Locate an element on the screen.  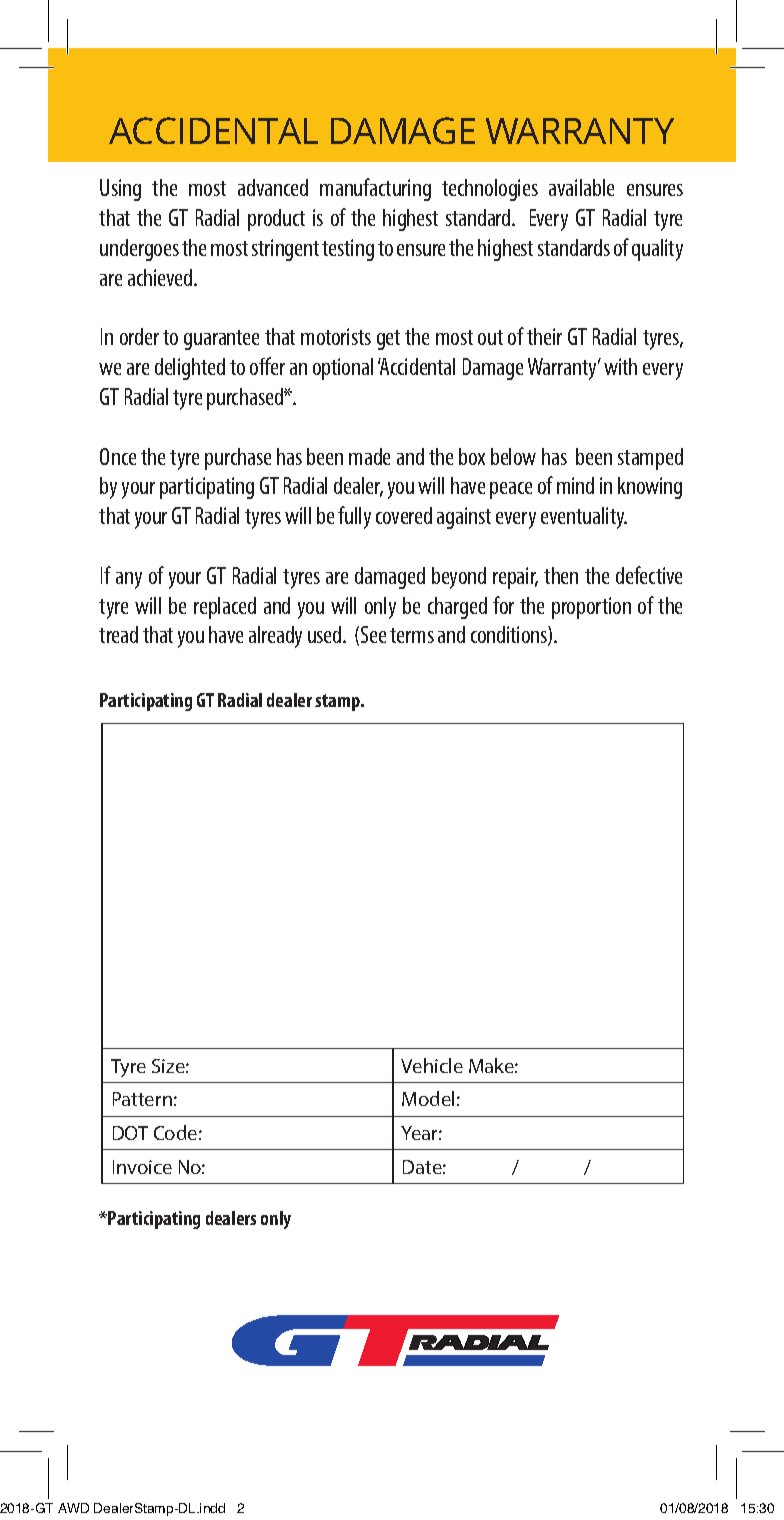
proportion is located at coordinates (591, 608).
